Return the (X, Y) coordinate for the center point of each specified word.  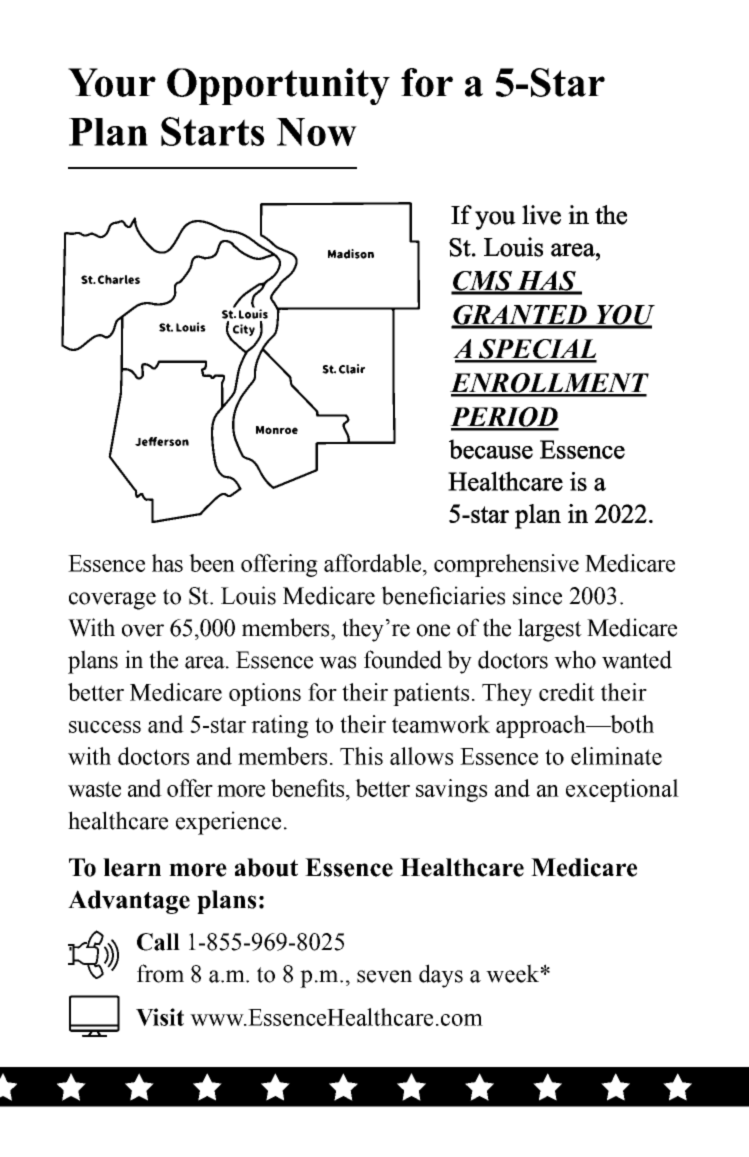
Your (112, 82)
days (441, 976)
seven (384, 976)
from (160, 973)
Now (316, 132)
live (541, 215)
